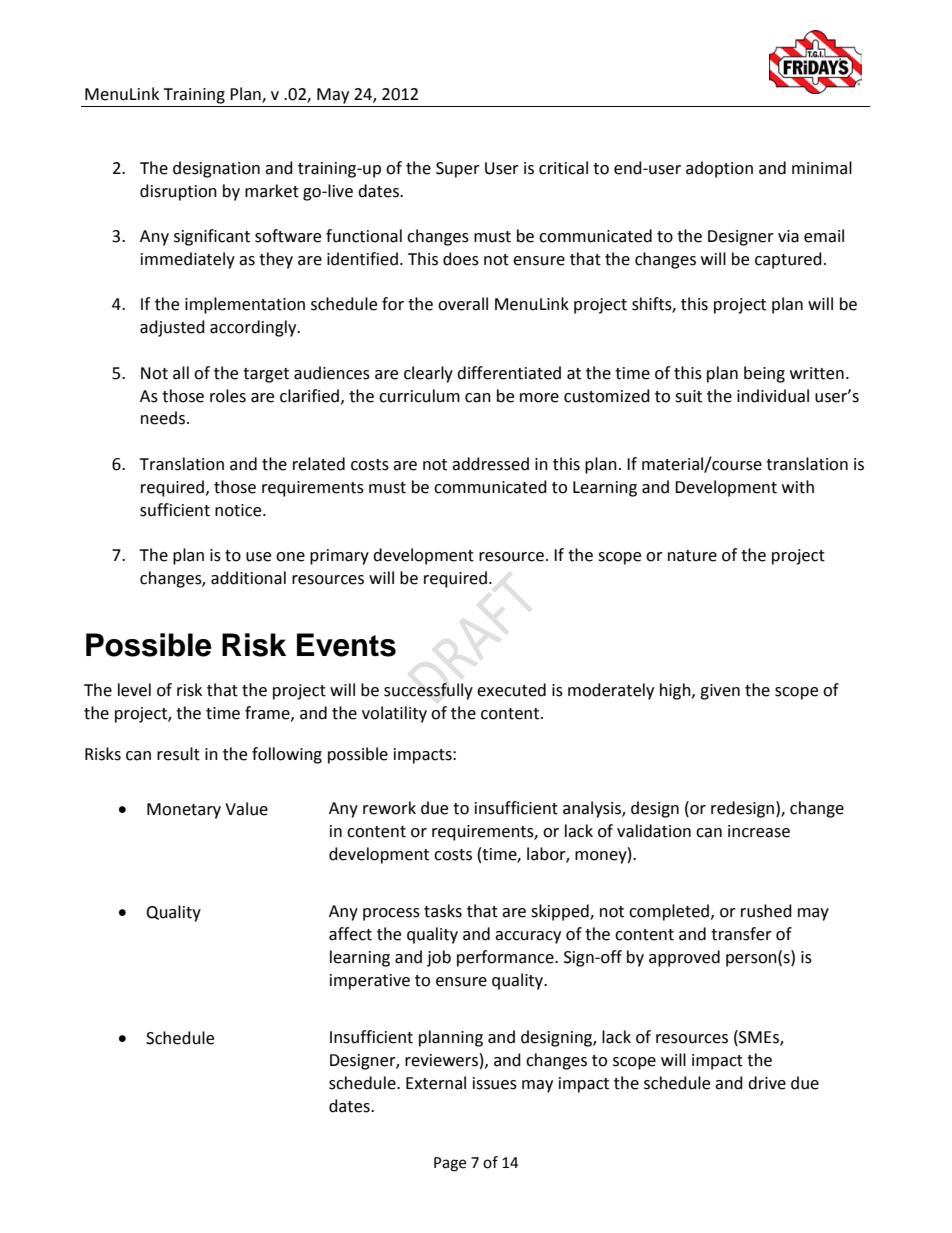  I want to click on addressed, so click(490, 464).
